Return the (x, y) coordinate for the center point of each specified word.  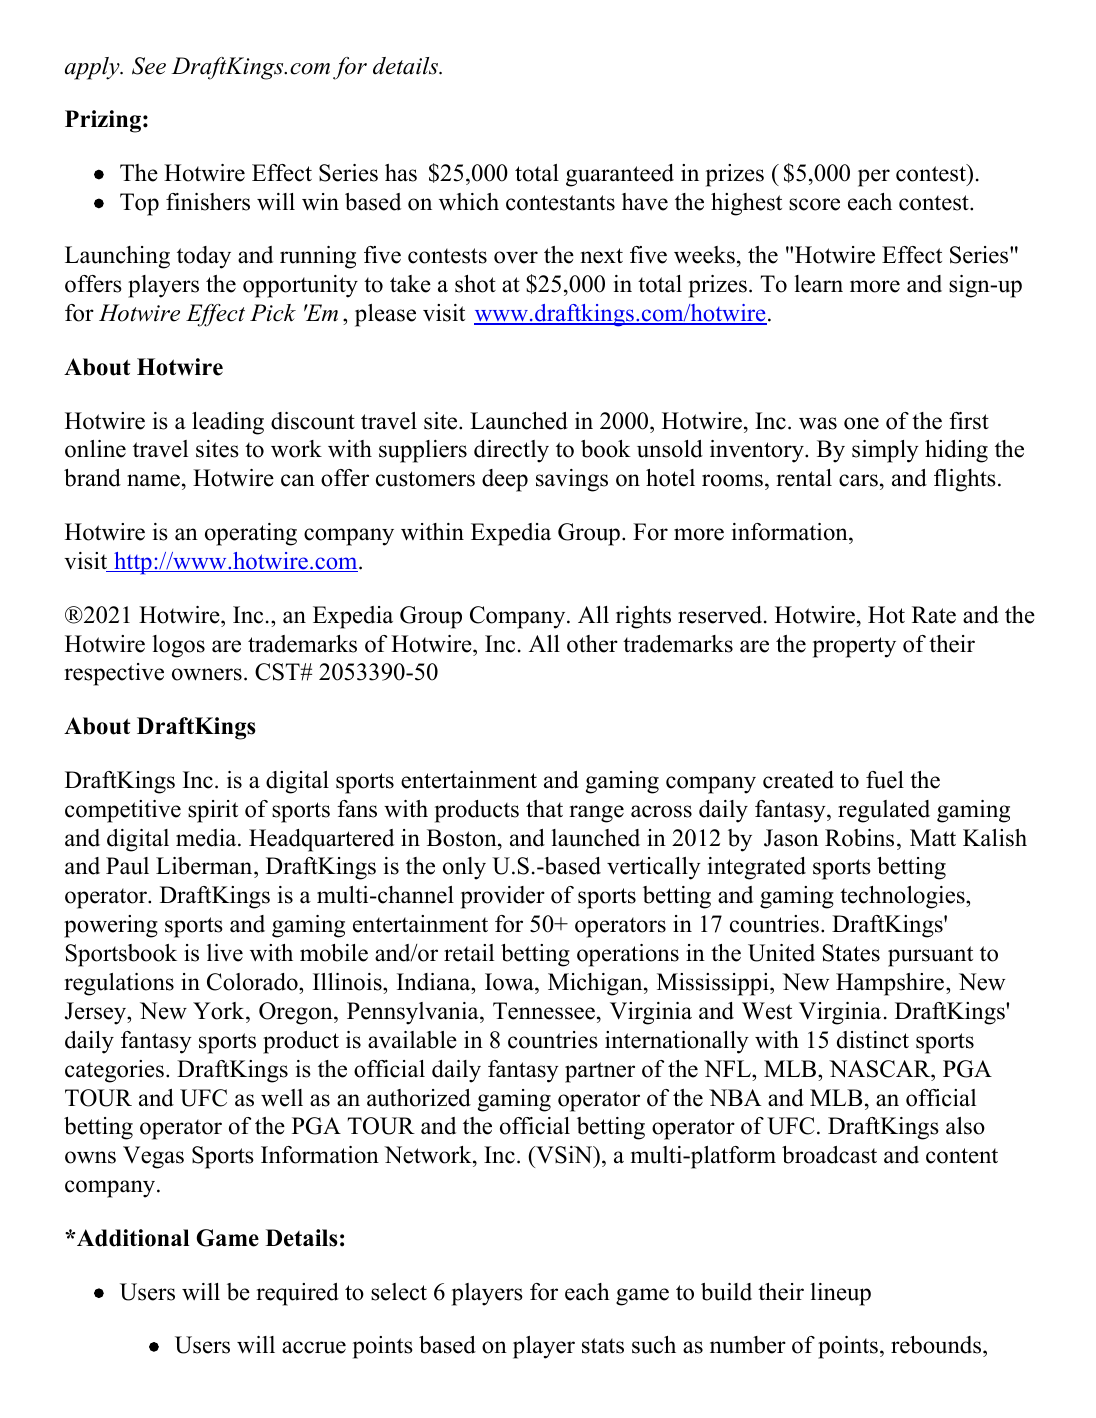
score (814, 204)
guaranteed (620, 175)
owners (207, 674)
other (592, 644)
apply (93, 68)
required (297, 1294)
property (854, 647)
